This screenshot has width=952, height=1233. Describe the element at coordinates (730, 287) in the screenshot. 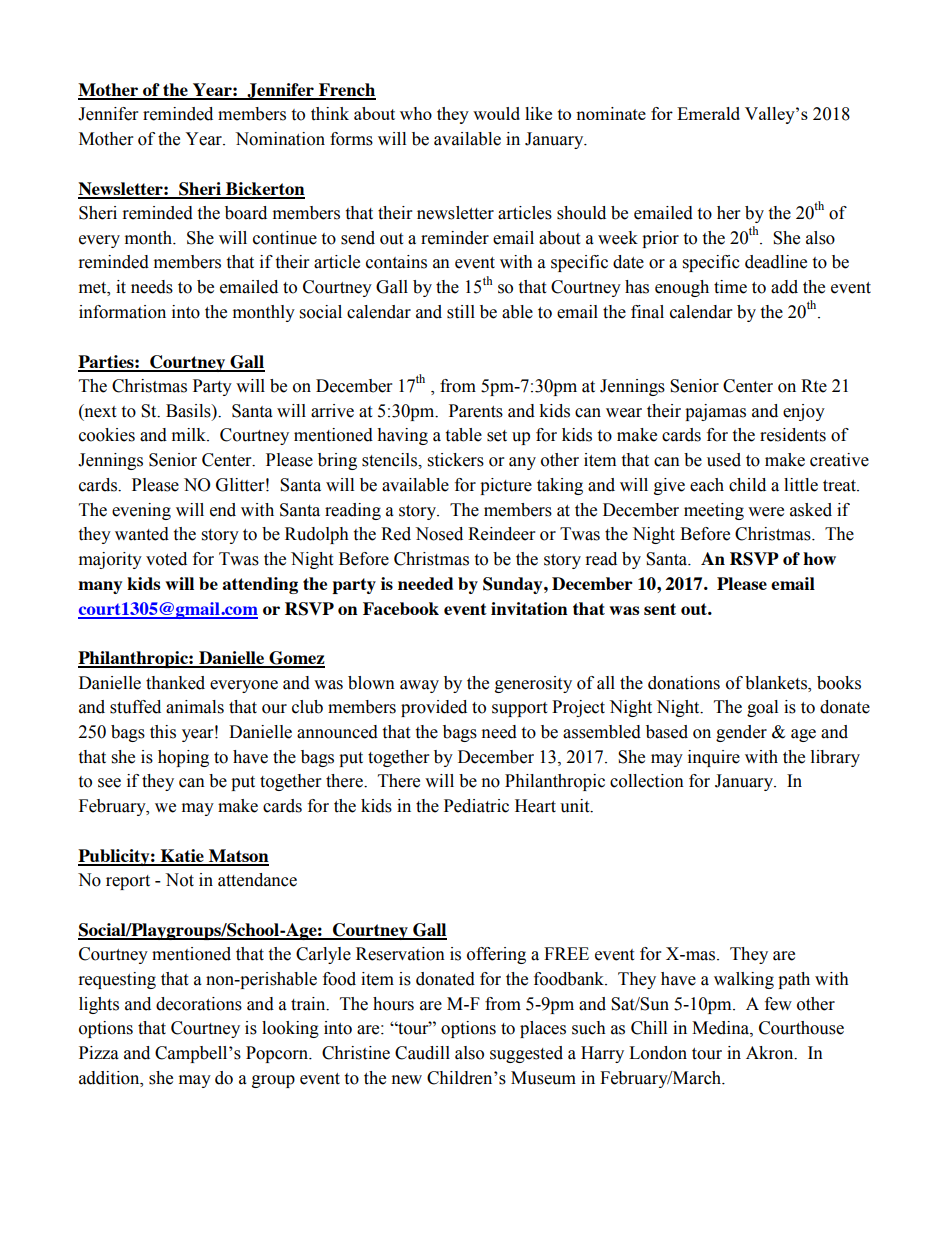

I see `time` at that location.
